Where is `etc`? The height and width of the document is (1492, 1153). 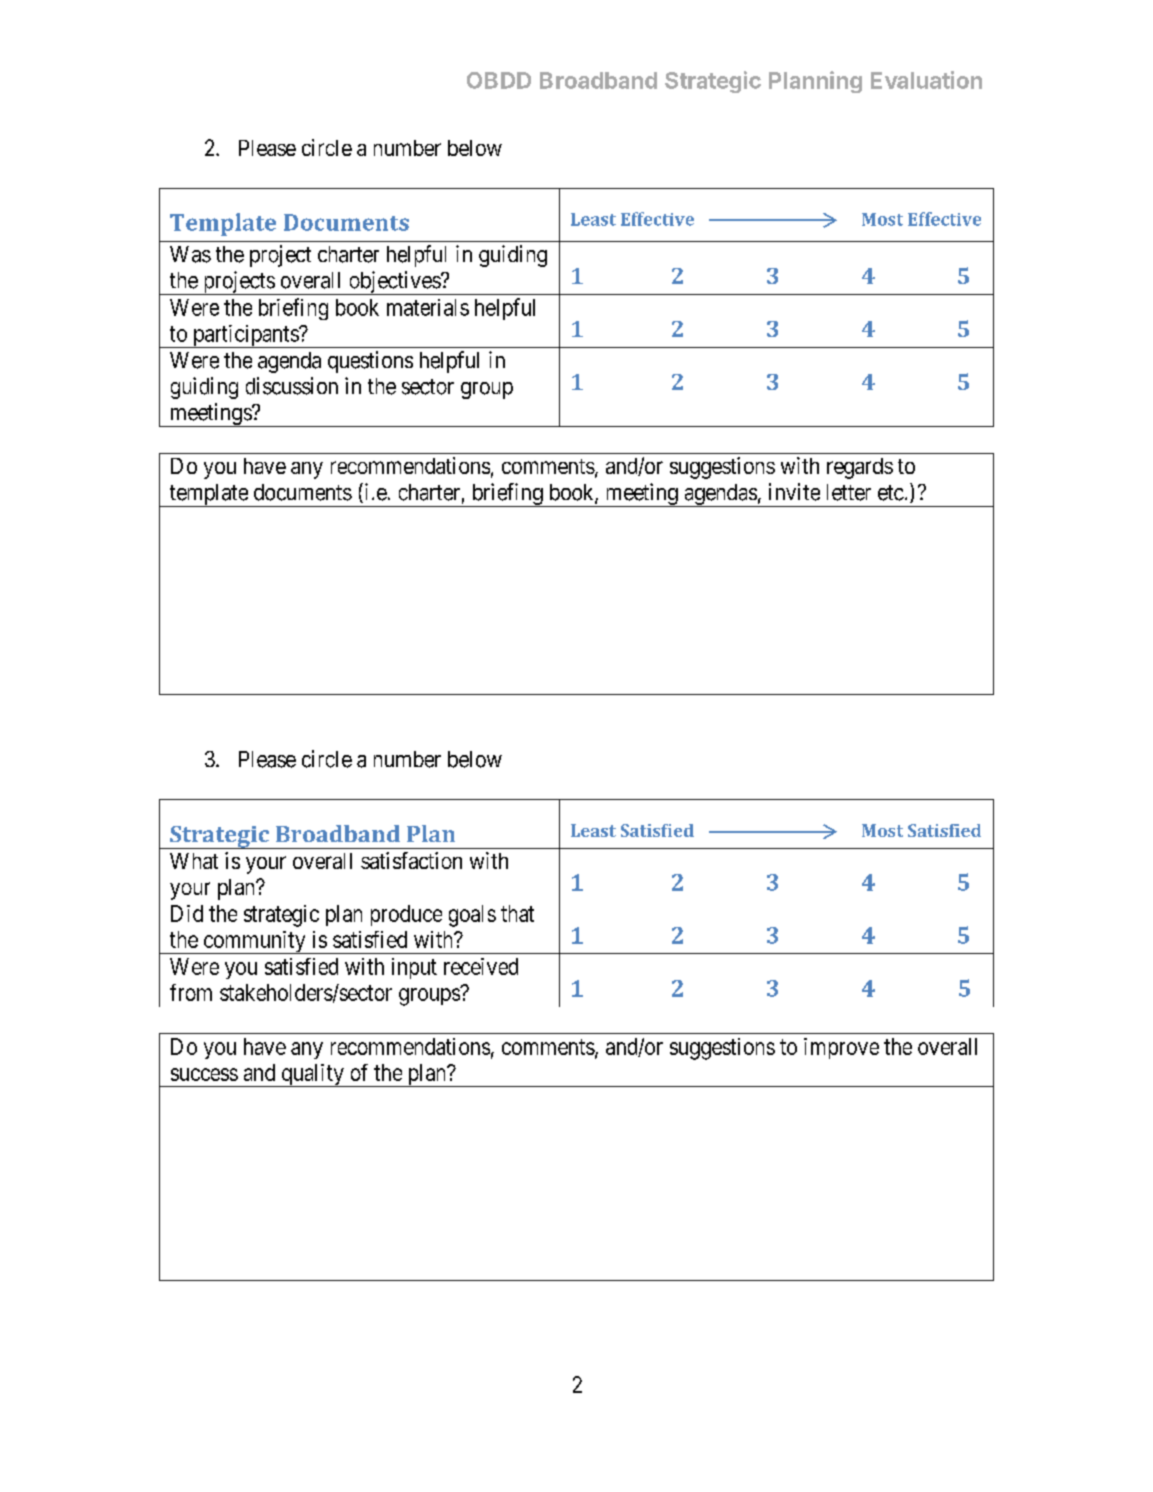 etc is located at coordinates (891, 493).
